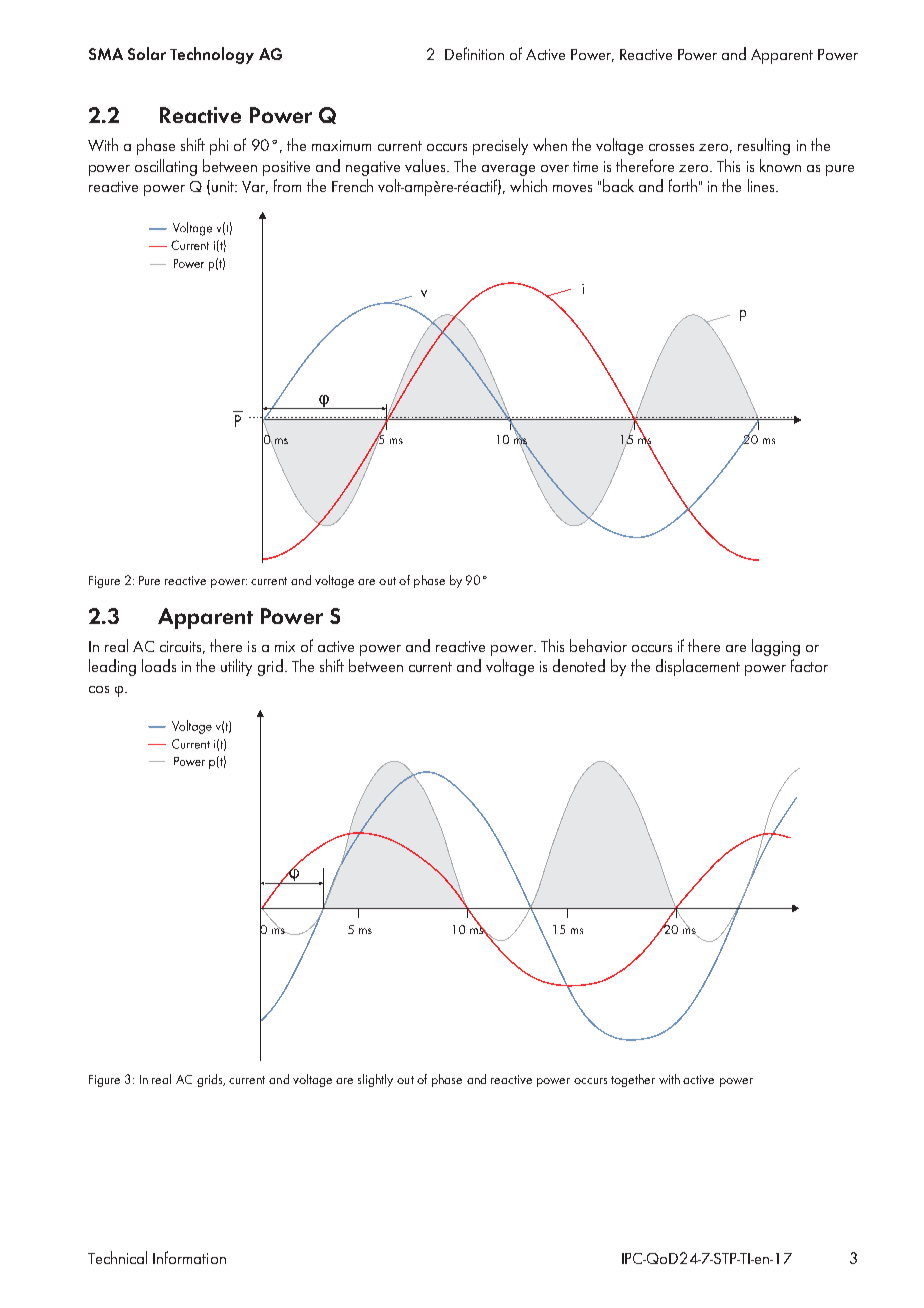 This screenshot has height=1308, width=924. I want to click on Technology, so click(212, 55).
